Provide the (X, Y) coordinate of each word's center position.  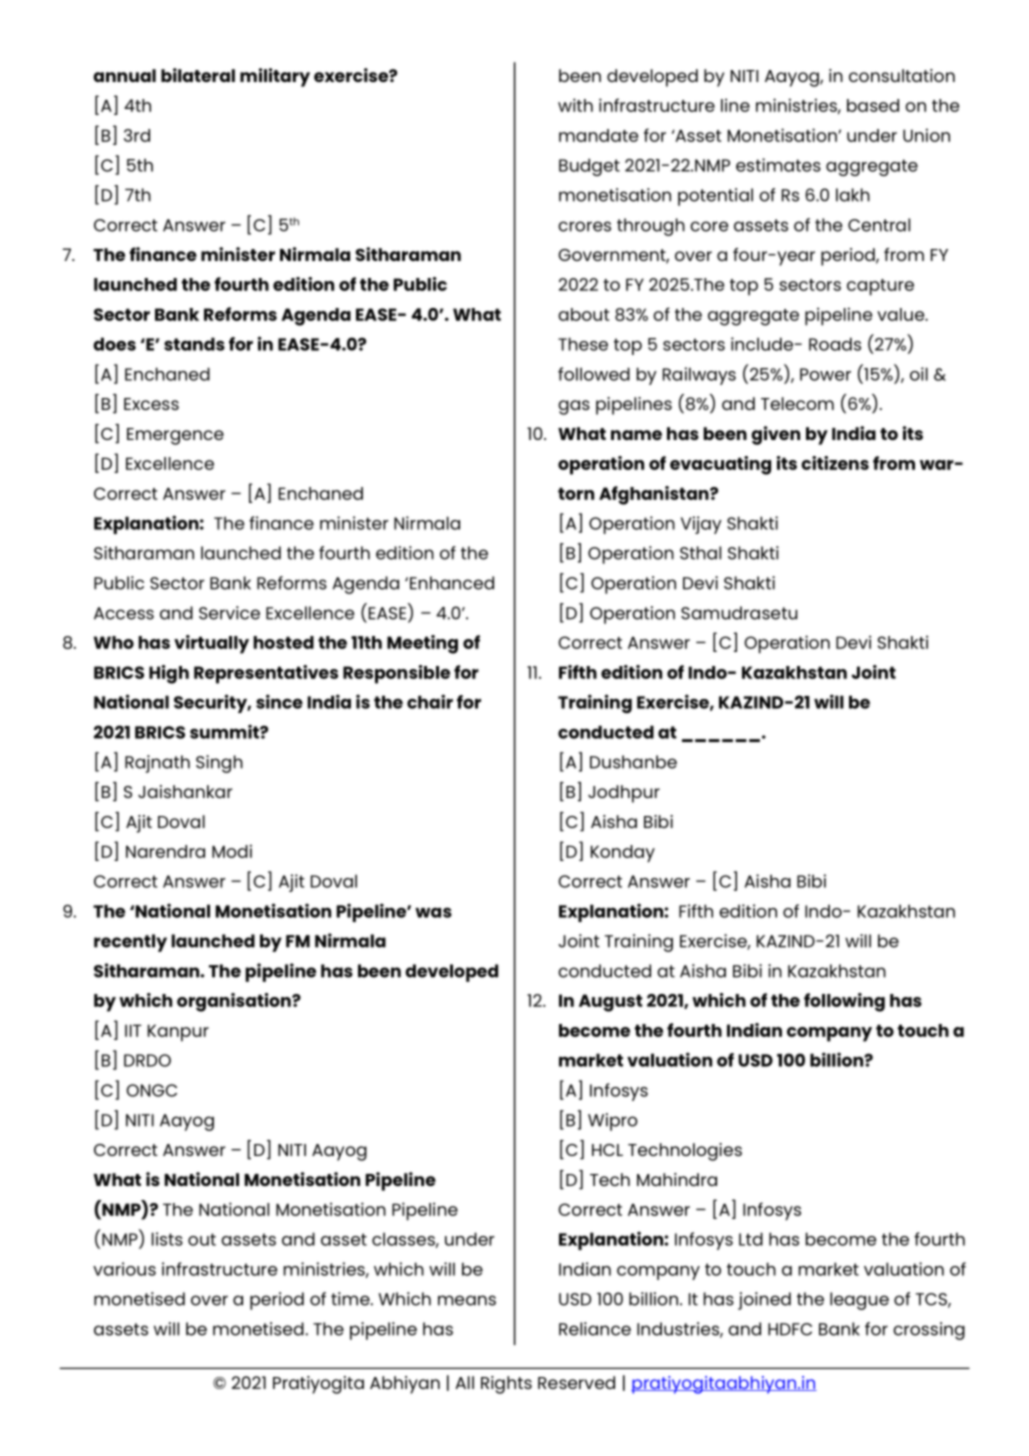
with (575, 105)
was (433, 912)
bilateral (198, 75)
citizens (835, 463)
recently (130, 943)
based (873, 105)
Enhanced (452, 583)
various (124, 1269)
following (844, 1002)
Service (229, 613)
